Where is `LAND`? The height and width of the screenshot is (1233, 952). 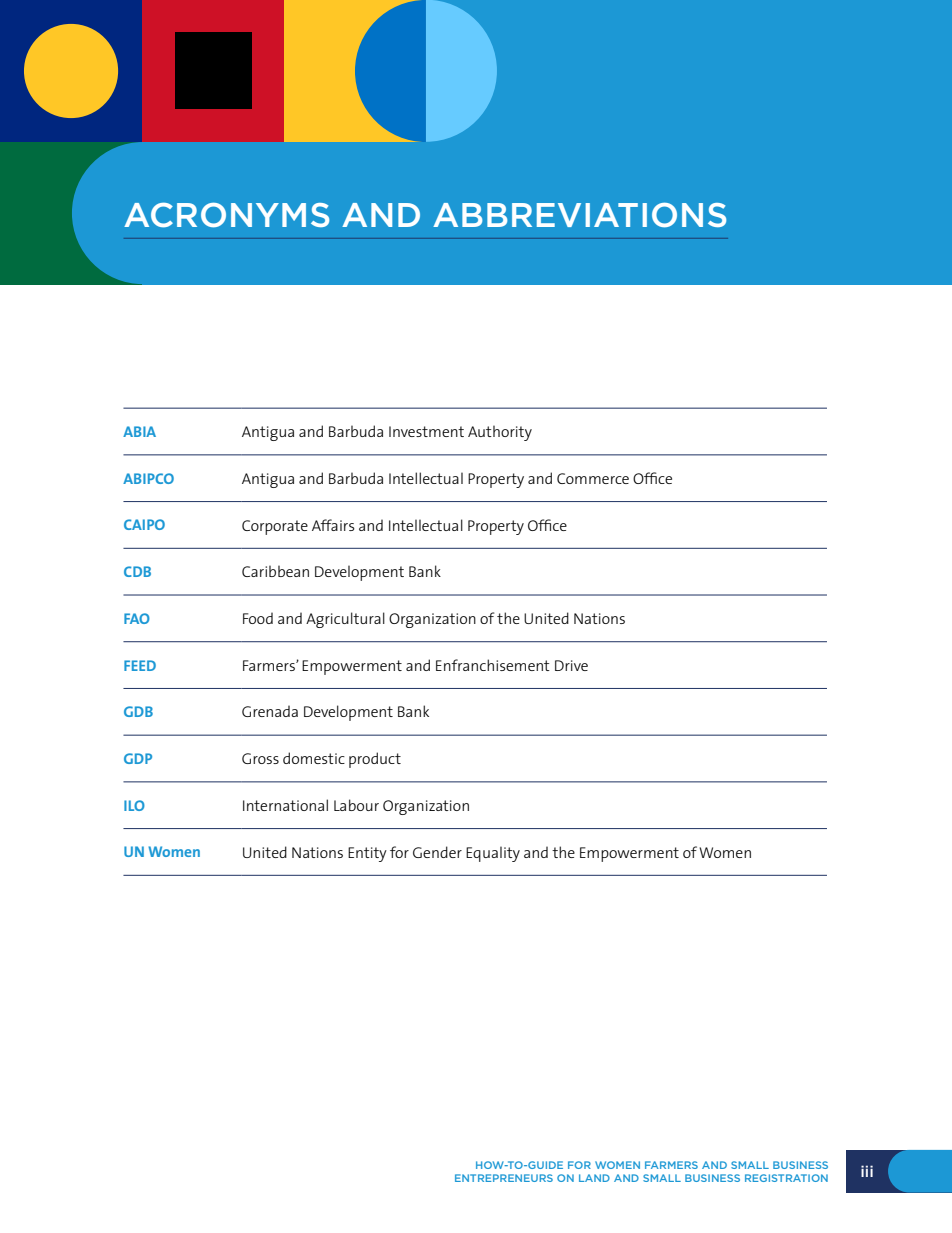 LAND is located at coordinates (594, 1178).
